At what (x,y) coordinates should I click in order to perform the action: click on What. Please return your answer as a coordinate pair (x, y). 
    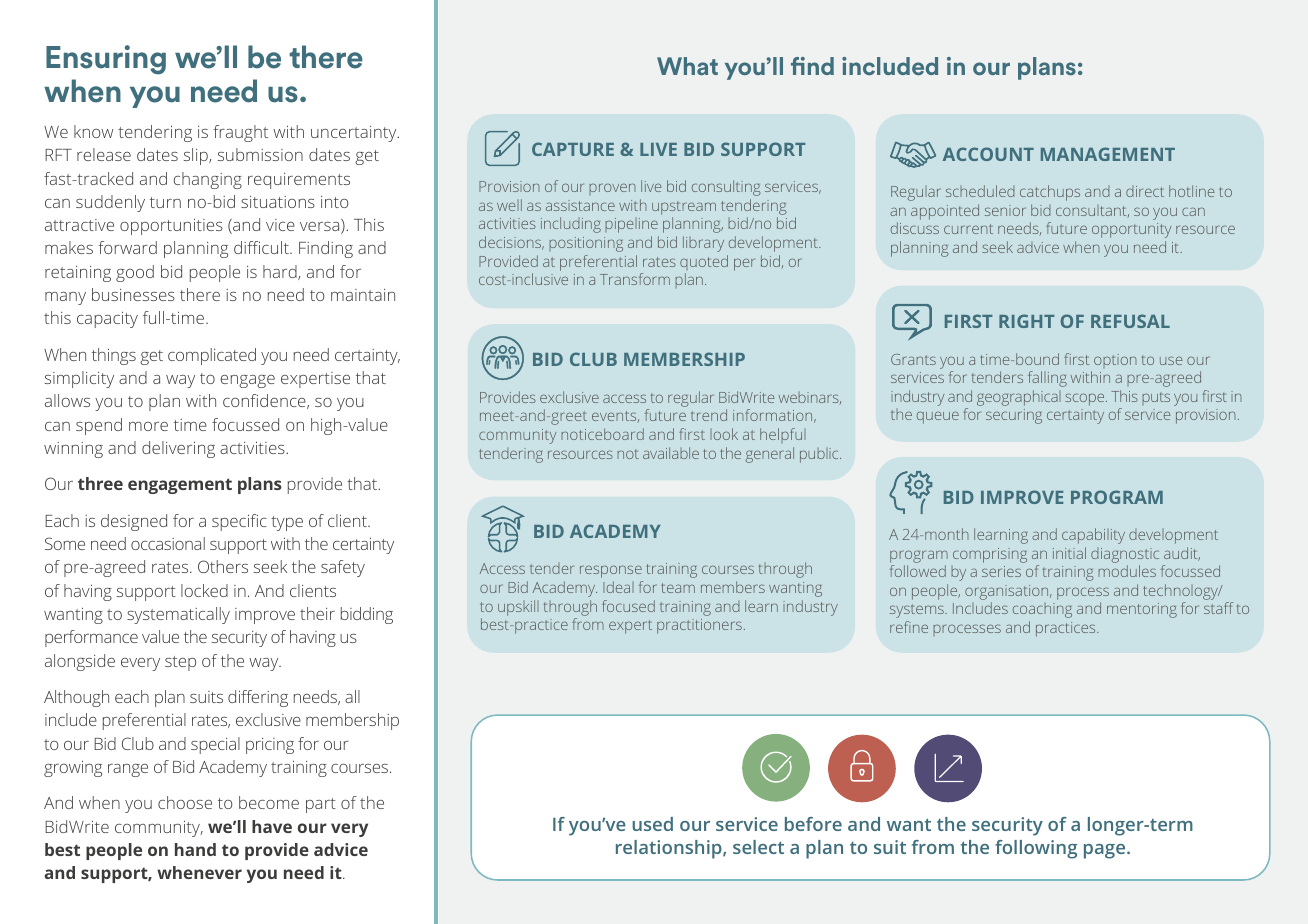
    Looking at the image, I should click on (687, 66).
